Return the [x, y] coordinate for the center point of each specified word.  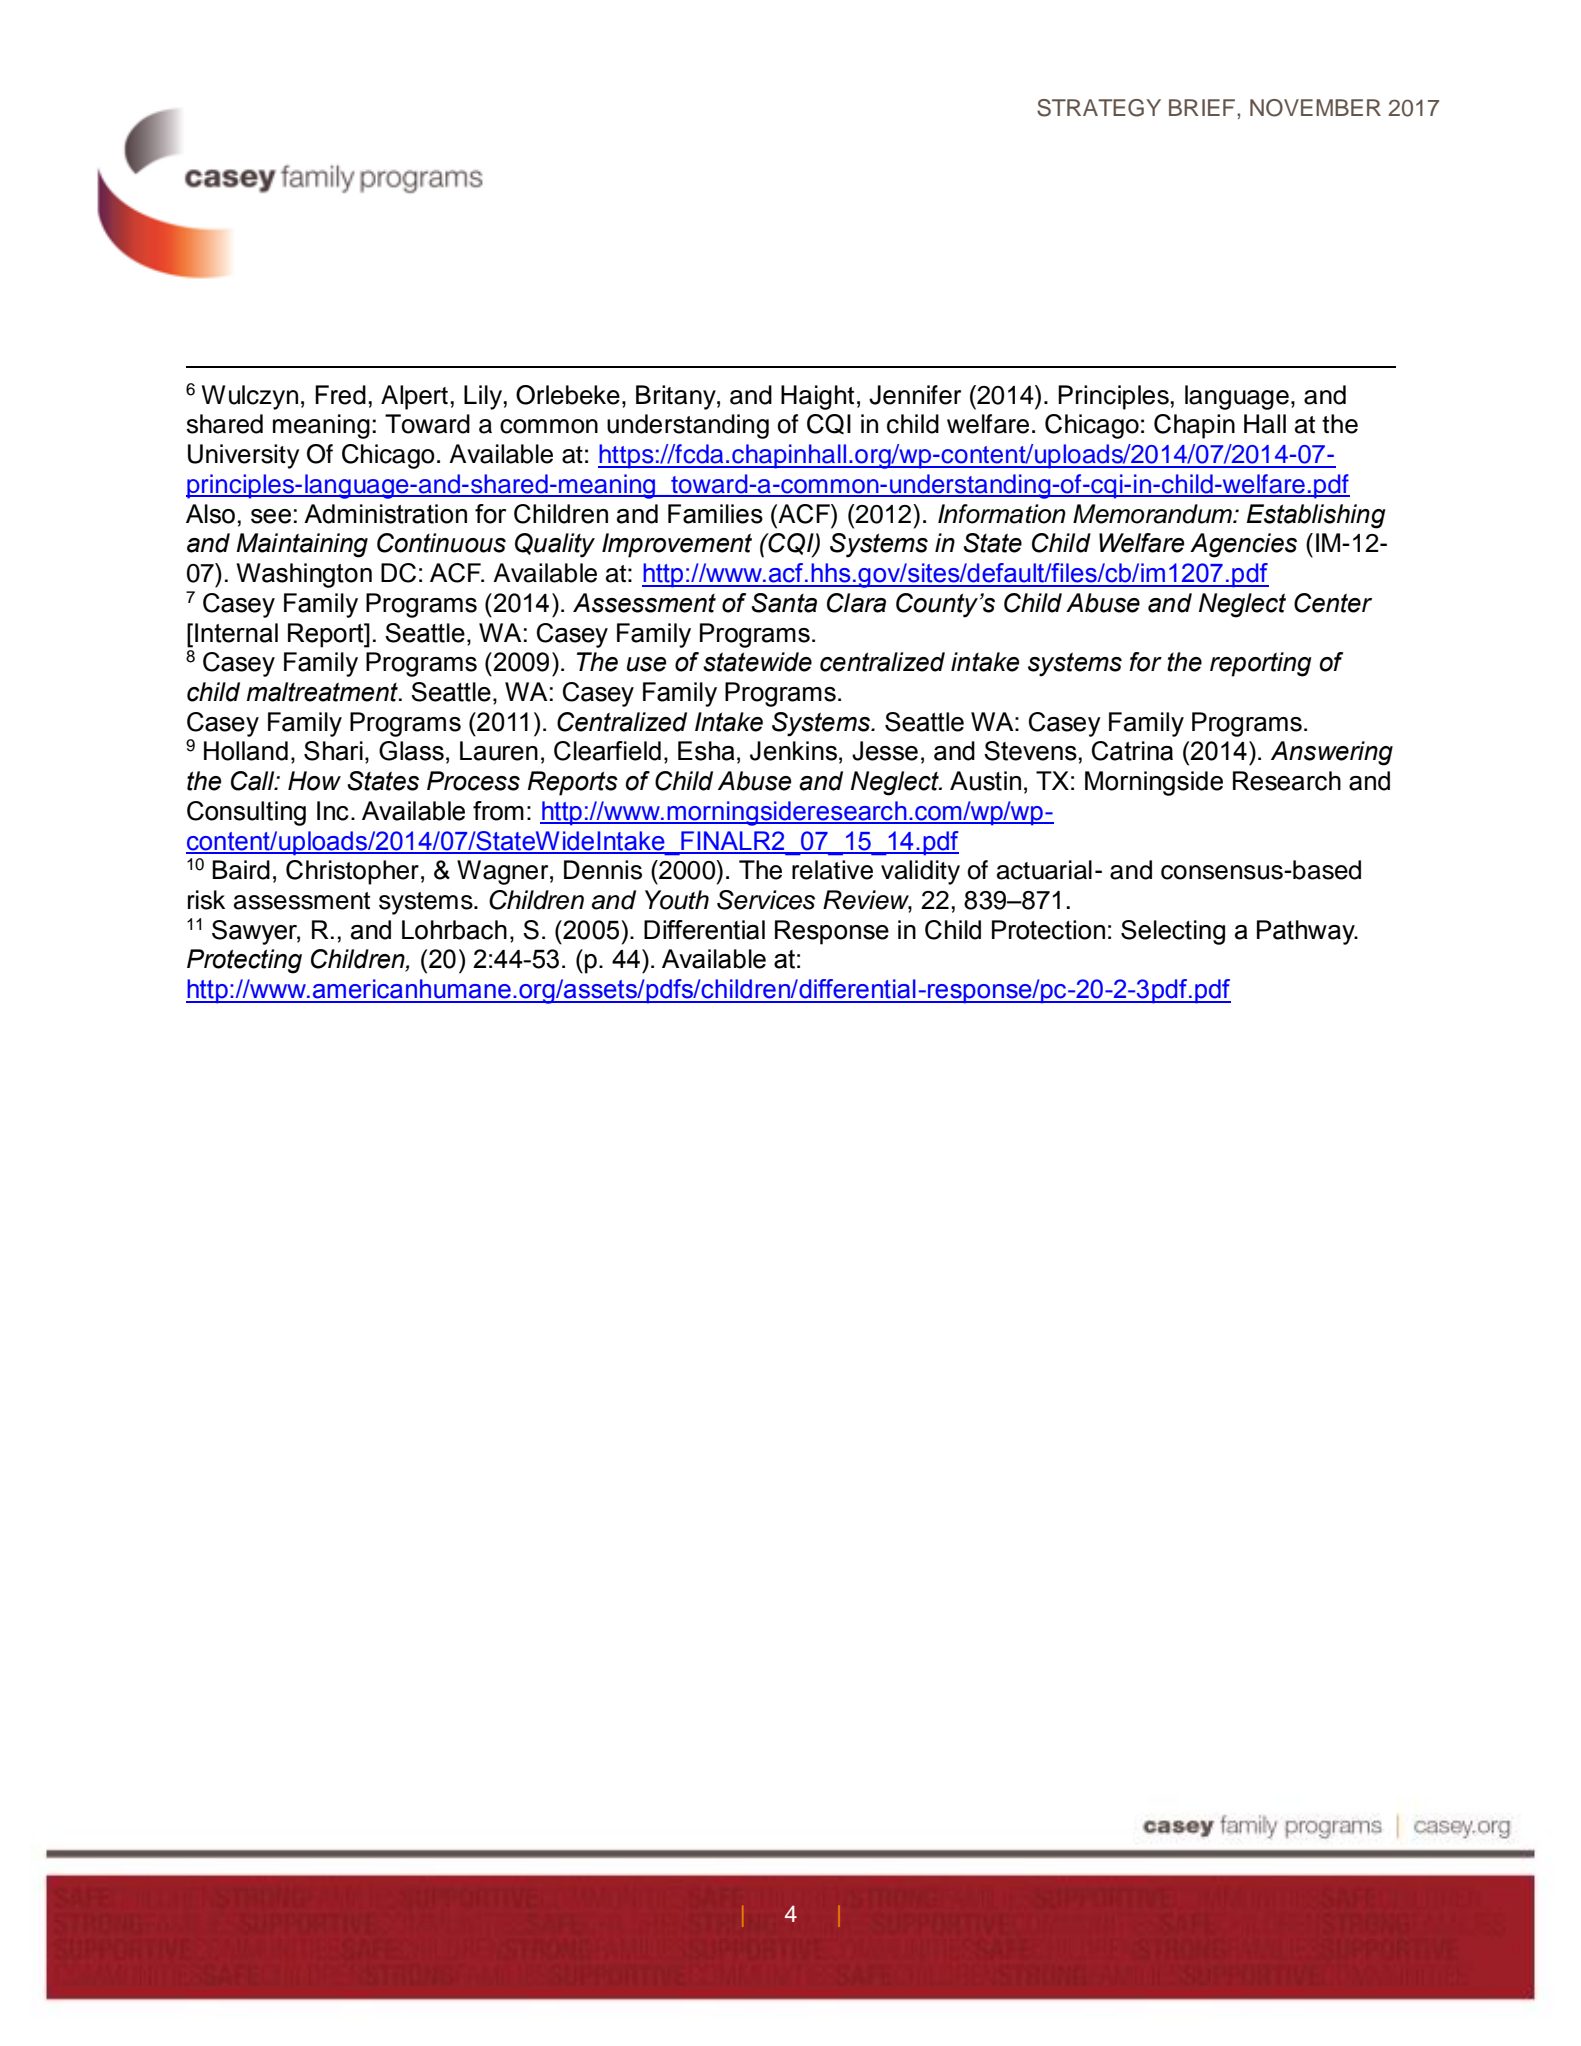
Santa [784, 603]
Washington [304, 575]
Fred [340, 395]
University [243, 456]
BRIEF [1203, 107]
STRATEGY [1099, 108]
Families [715, 514]
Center [1333, 603]
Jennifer [915, 395]
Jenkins [793, 751]
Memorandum [1153, 514]
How [314, 781]
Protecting [244, 961]
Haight [817, 397]
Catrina [1132, 751]
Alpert [414, 397]
